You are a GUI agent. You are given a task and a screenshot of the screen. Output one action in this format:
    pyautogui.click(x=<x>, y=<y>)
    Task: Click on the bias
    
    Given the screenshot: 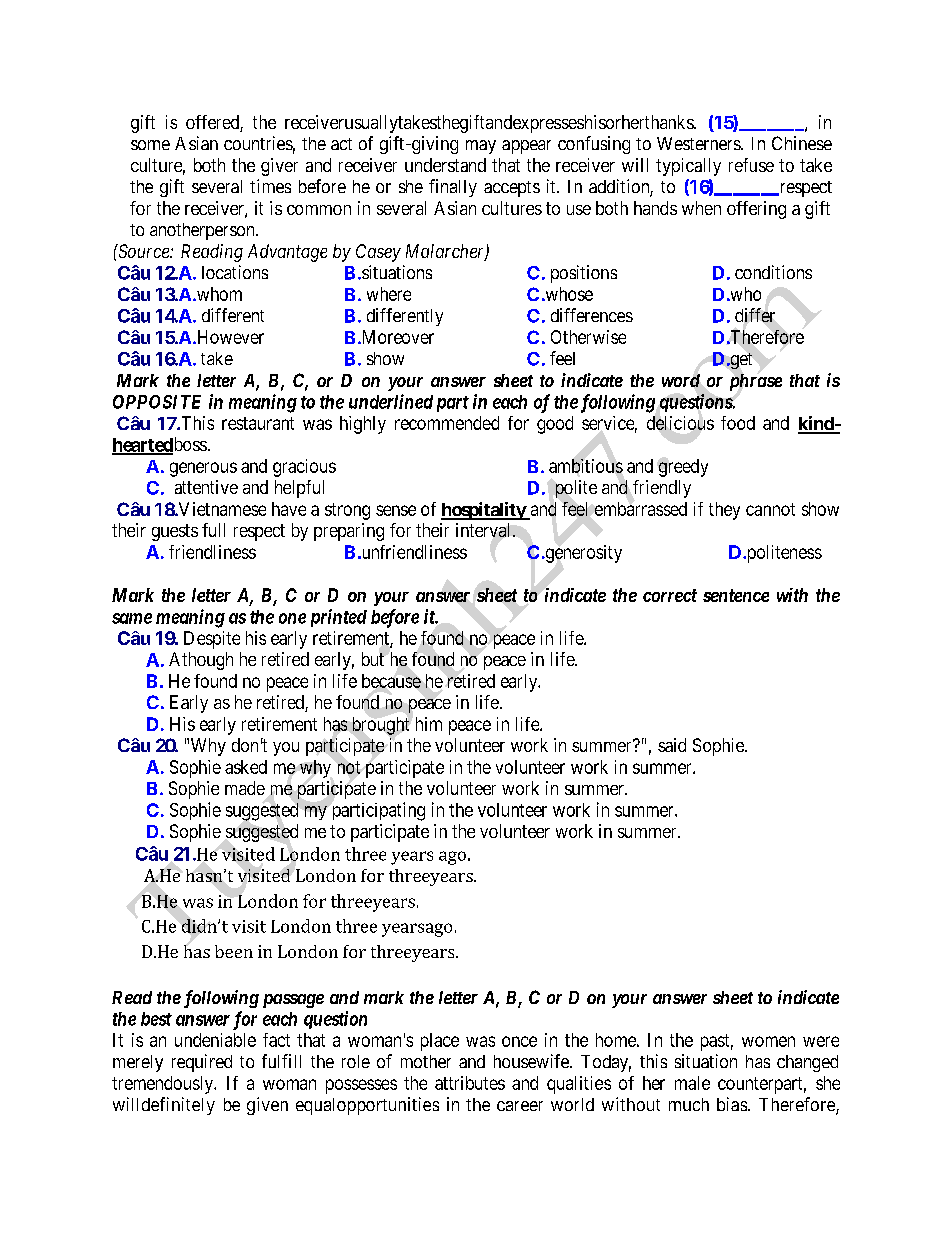 What is the action you would take?
    pyautogui.click(x=732, y=1104)
